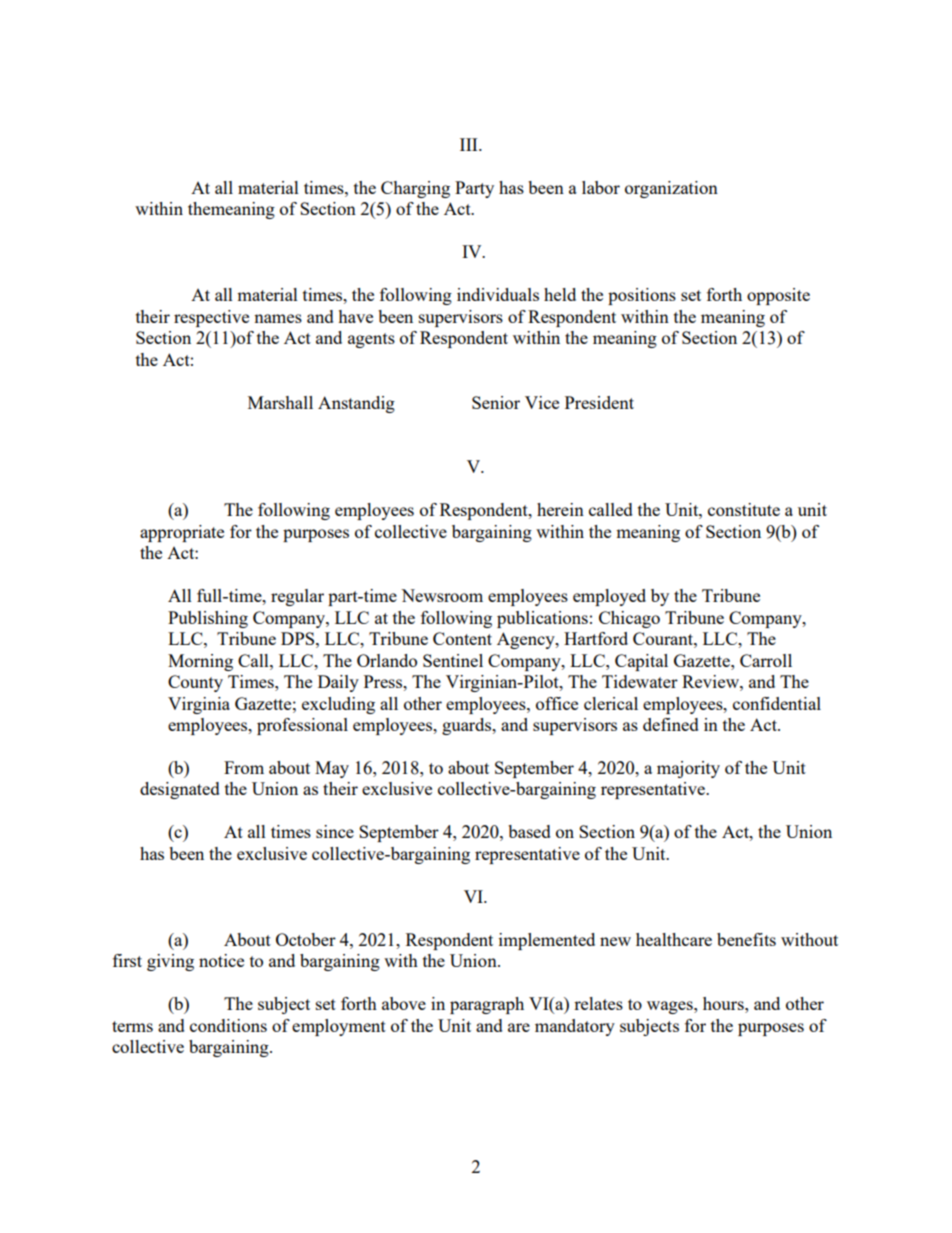 This document has height=1233, width=952. What do you see at coordinates (228, 1025) in the document?
I see `conditions` at bounding box center [228, 1025].
